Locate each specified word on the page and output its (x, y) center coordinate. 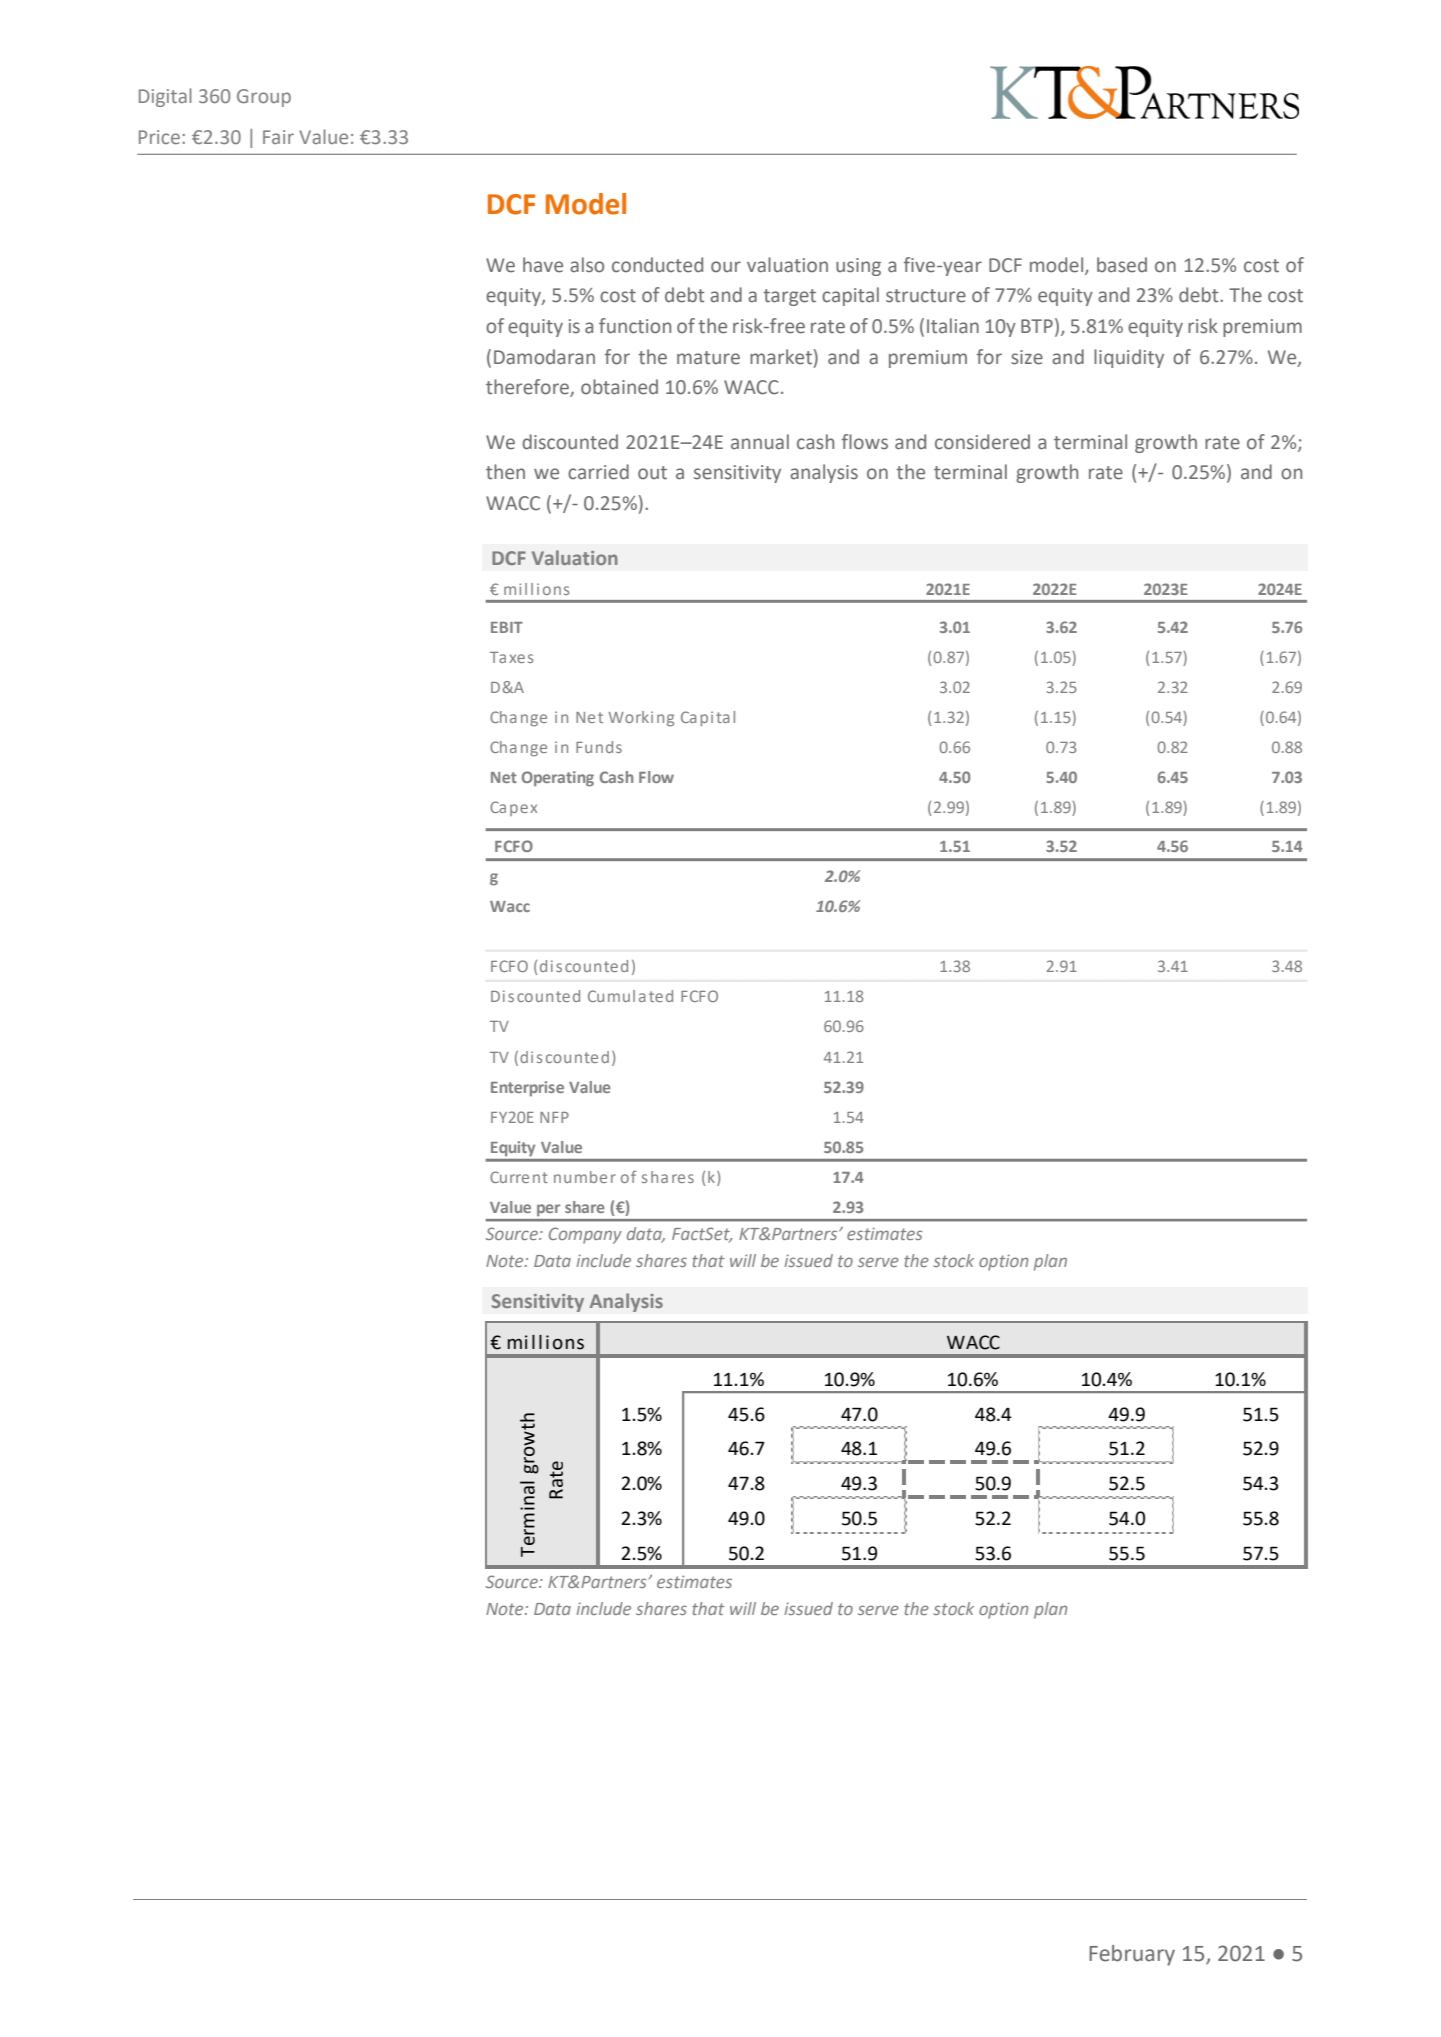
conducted (657, 265)
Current (519, 1177)
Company (585, 1235)
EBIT (507, 627)
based (1122, 265)
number (585, 1177)
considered (982, 442)
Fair (278, 137)
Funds (599, 747)
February (1132, 1955)
